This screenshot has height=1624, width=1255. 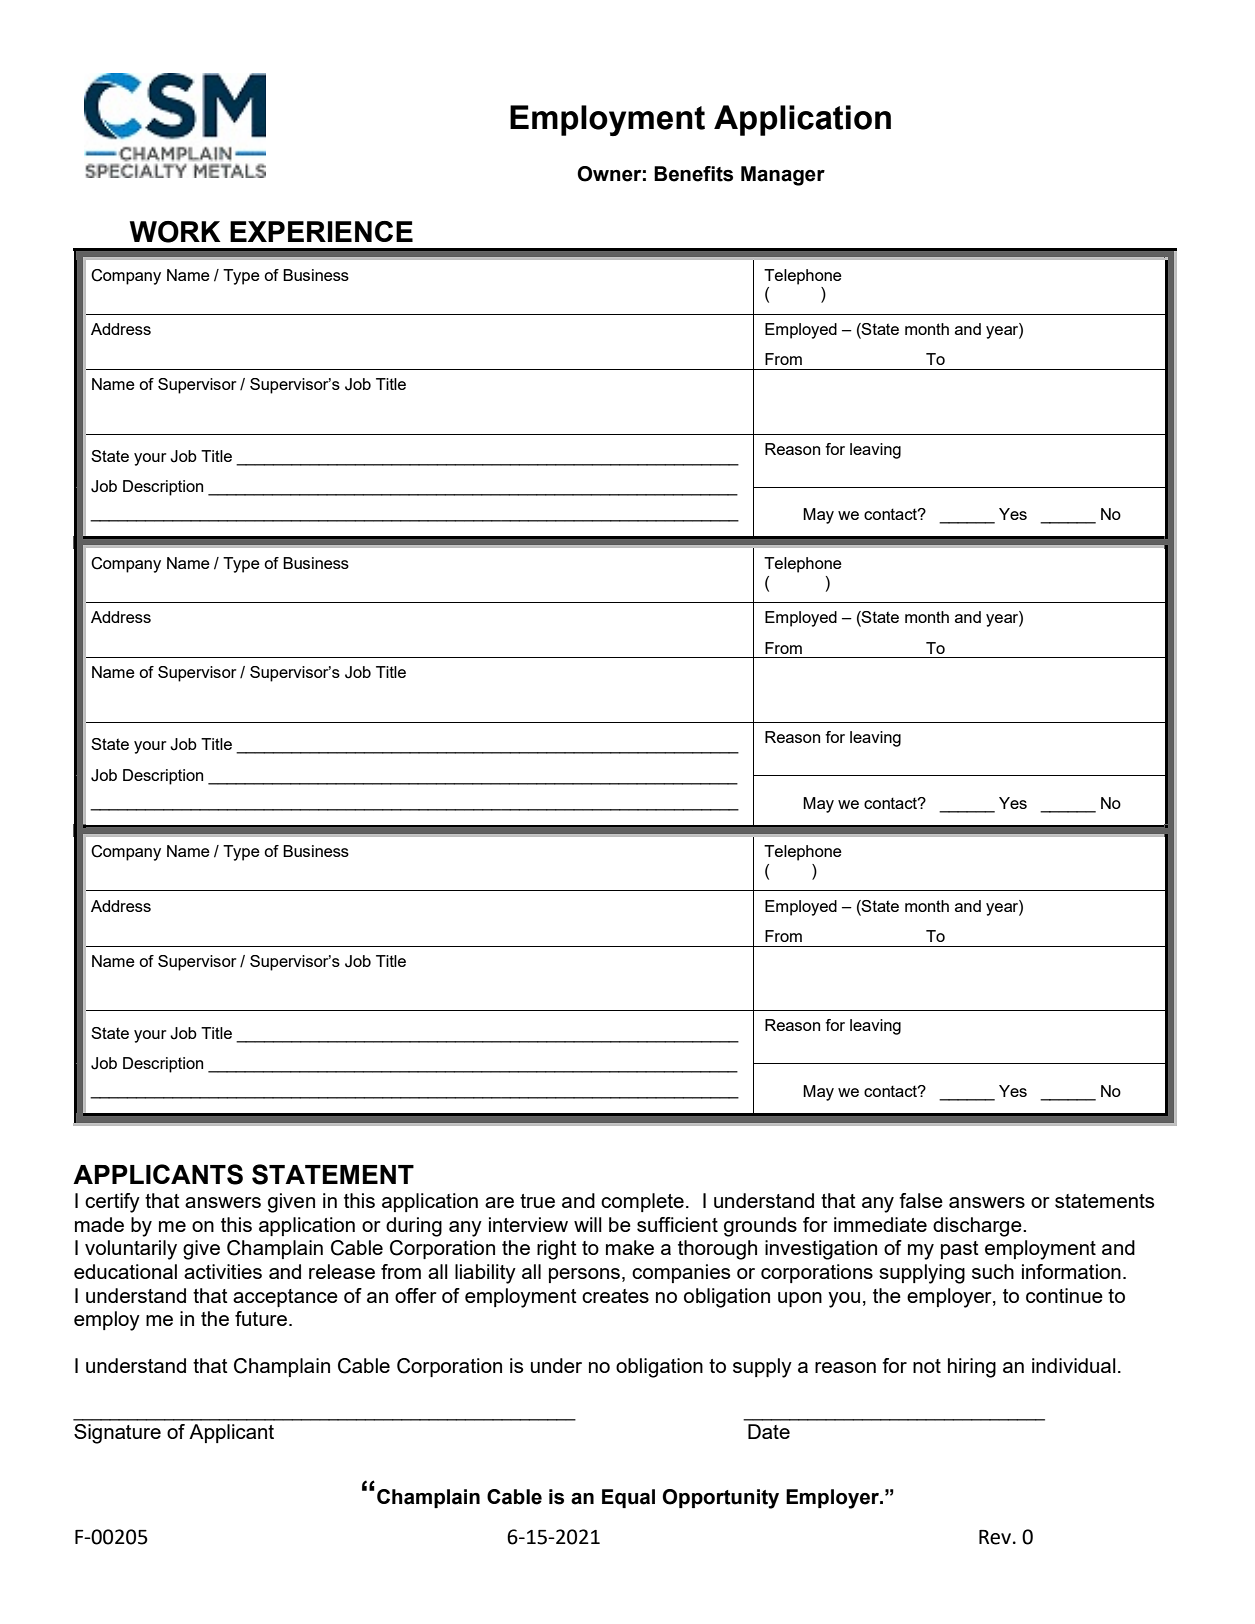 I want to click on Rev, so click(x=996, y=1537).
